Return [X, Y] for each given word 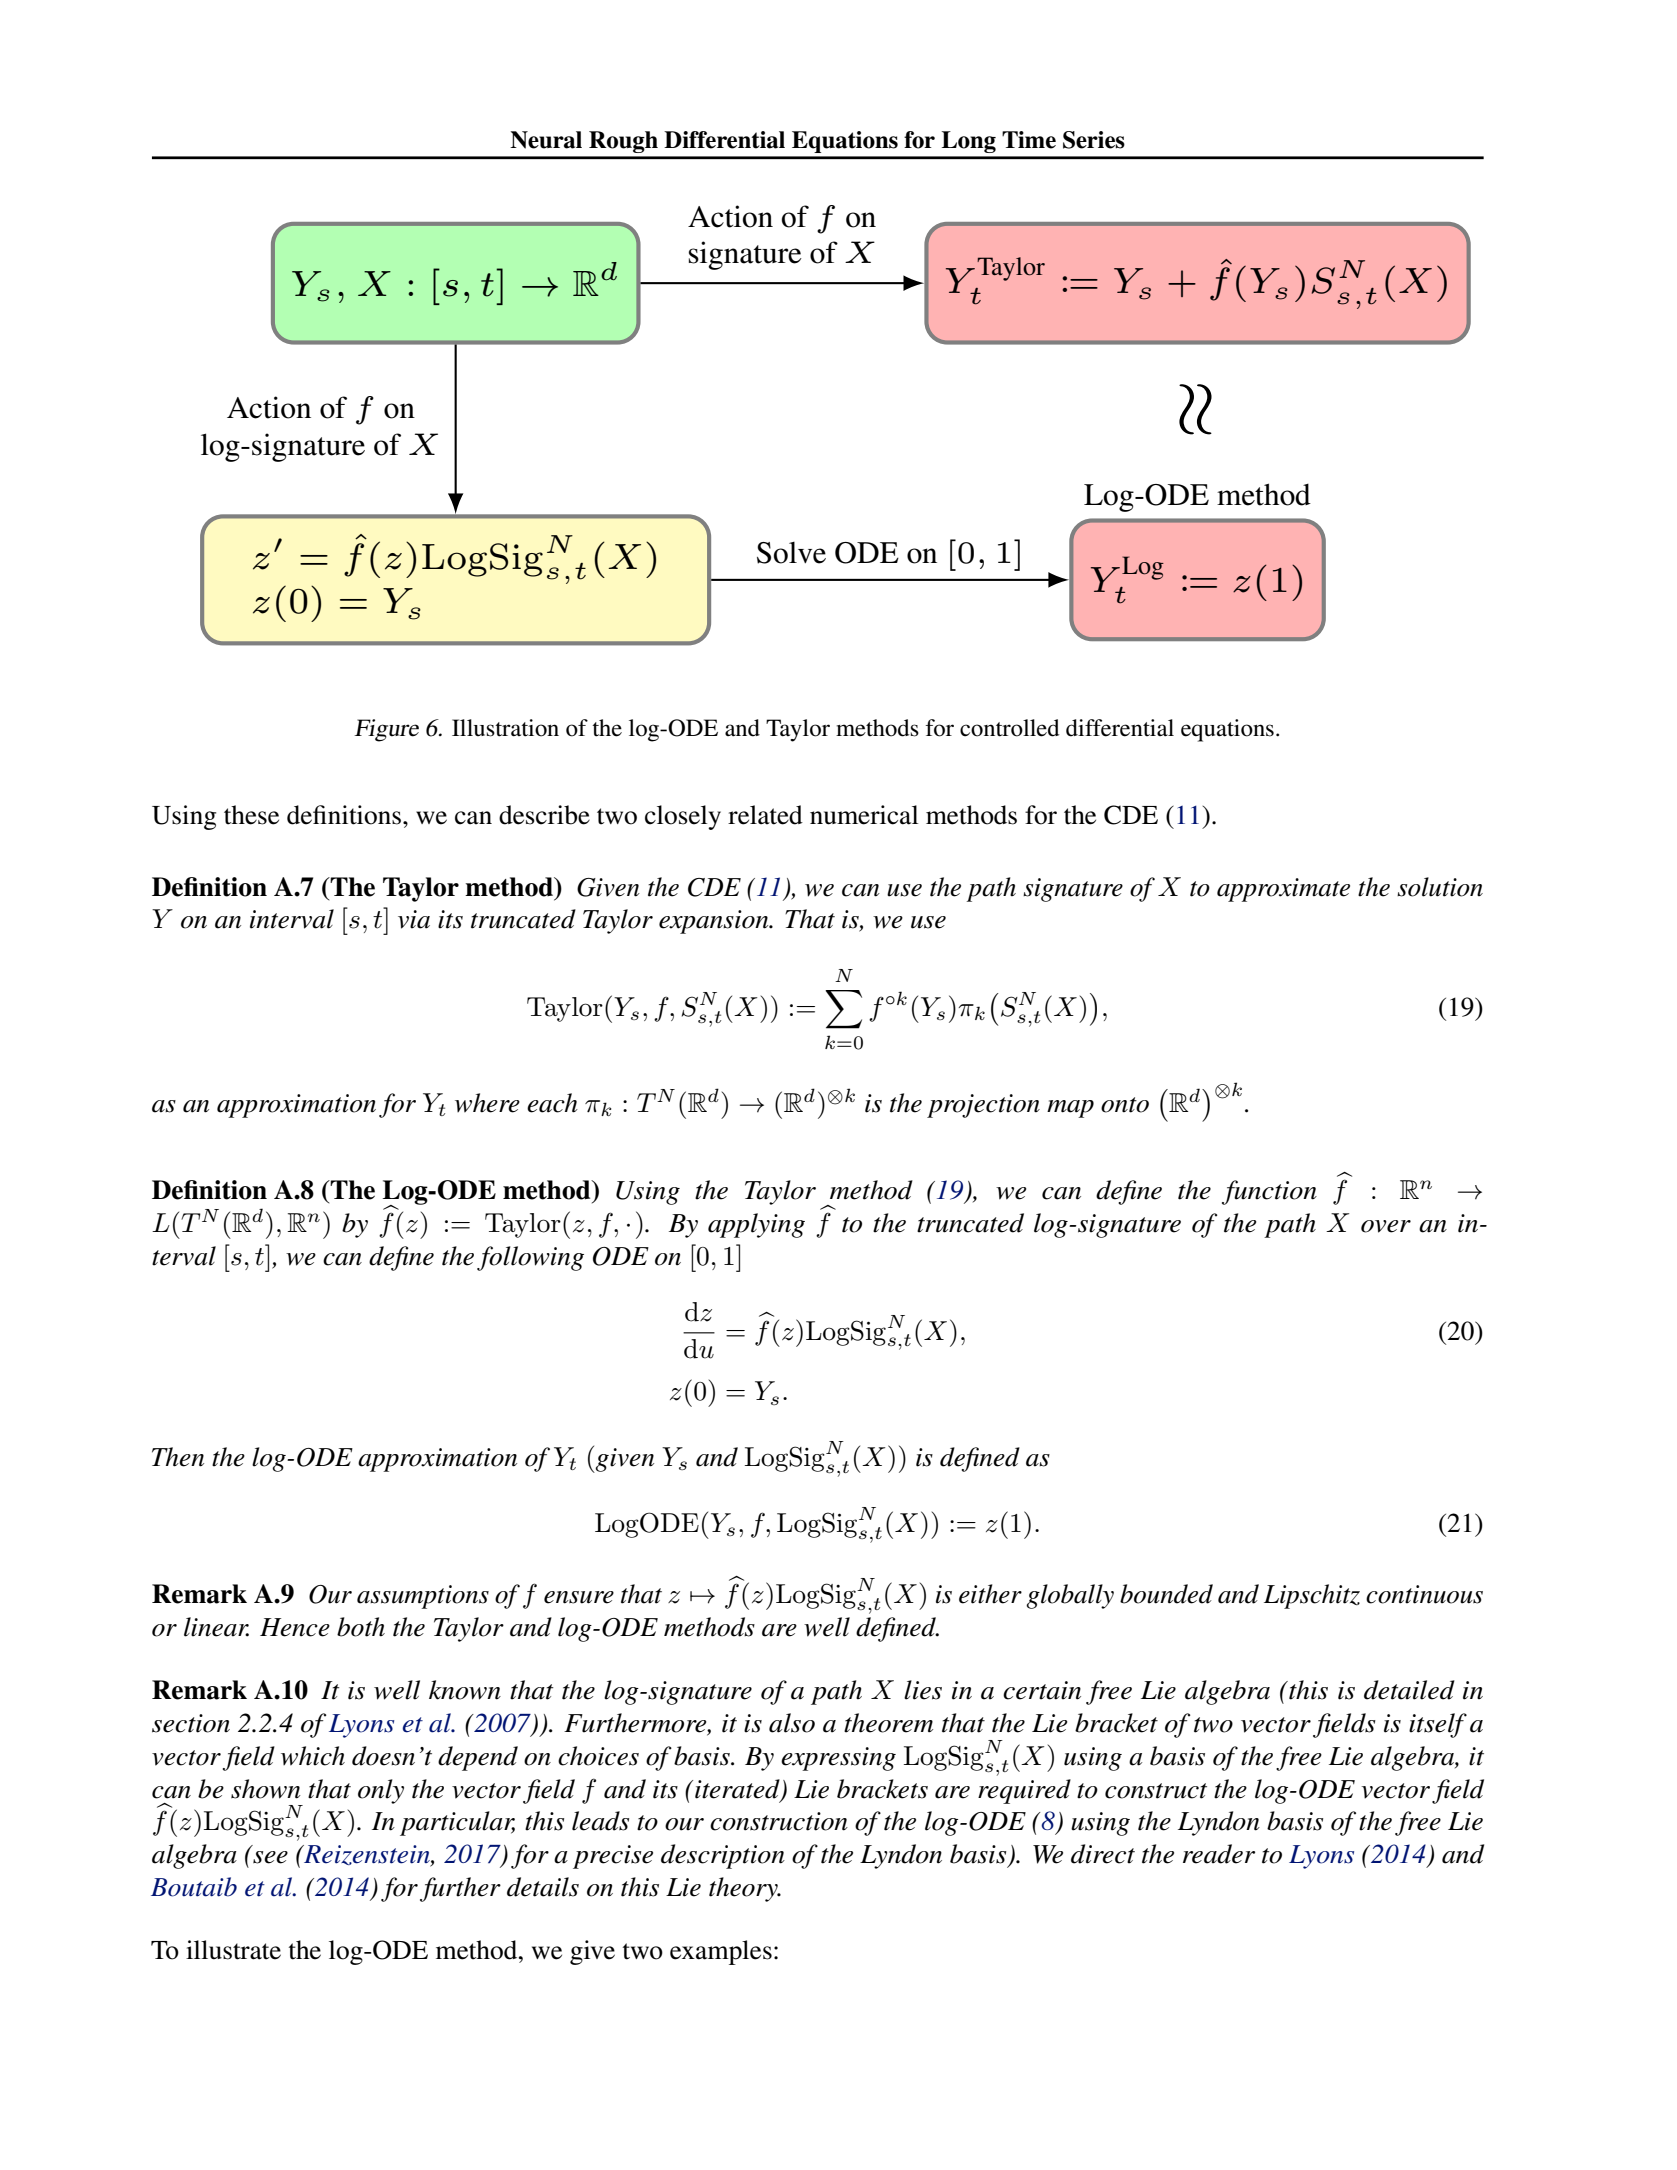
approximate [1283, 890]
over [1386, 1226]
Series [1094, 140]
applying [756, 1225]
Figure [386, 730]
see [270, 1857]
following [530, 1258]
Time [1029, 140]
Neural [546, 140]
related [765, 815]
